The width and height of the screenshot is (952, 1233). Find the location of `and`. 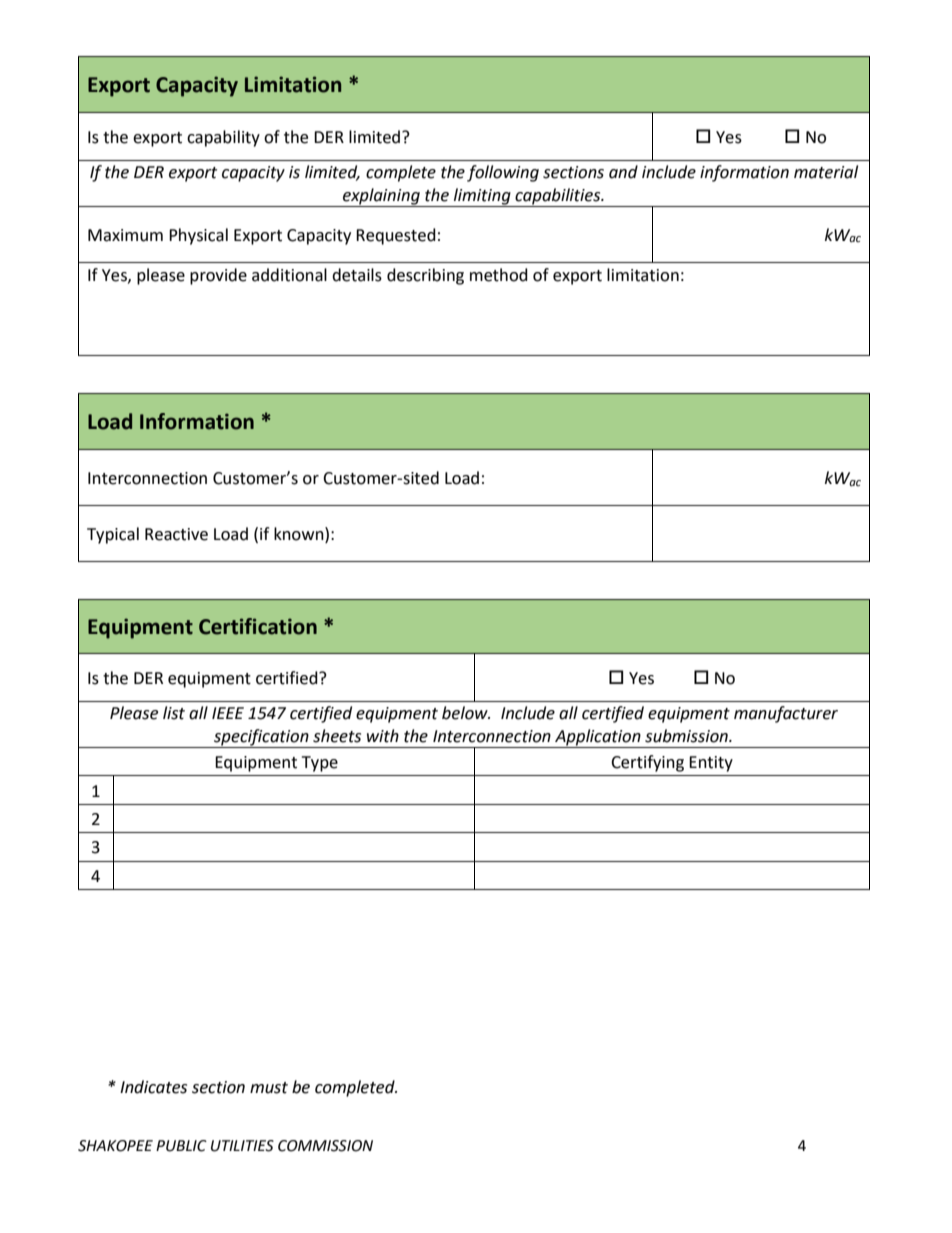

and is located at coordinates (623, 172).
